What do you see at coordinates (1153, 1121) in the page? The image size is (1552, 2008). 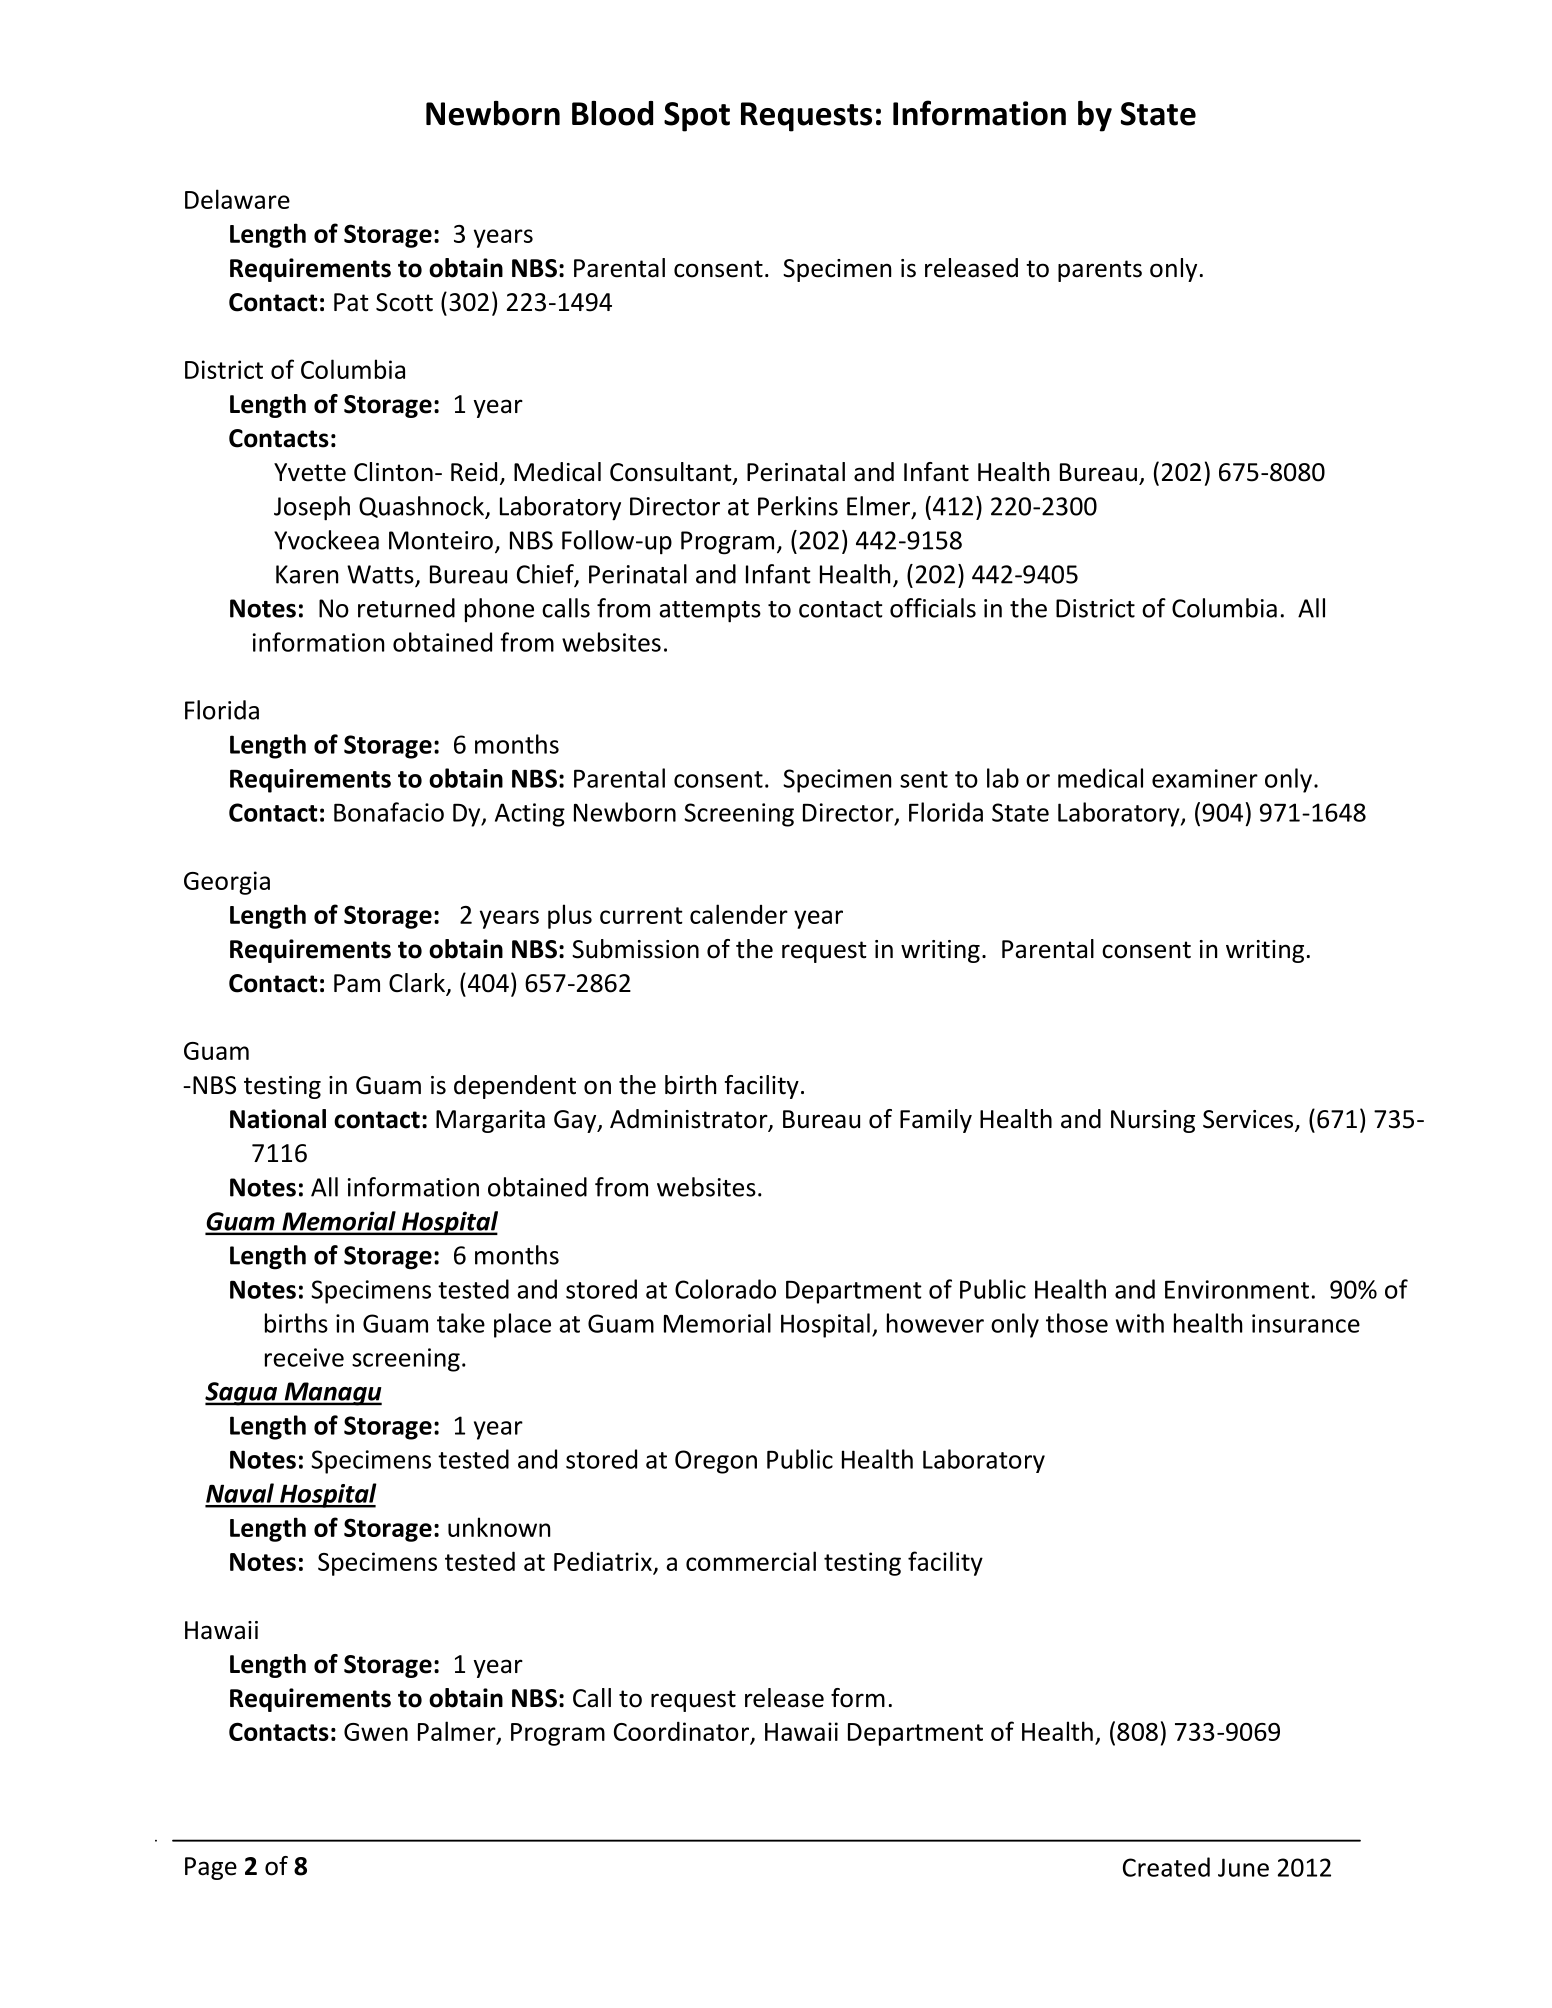 I see `Nursing` at bounding box center [1153, 1121].
